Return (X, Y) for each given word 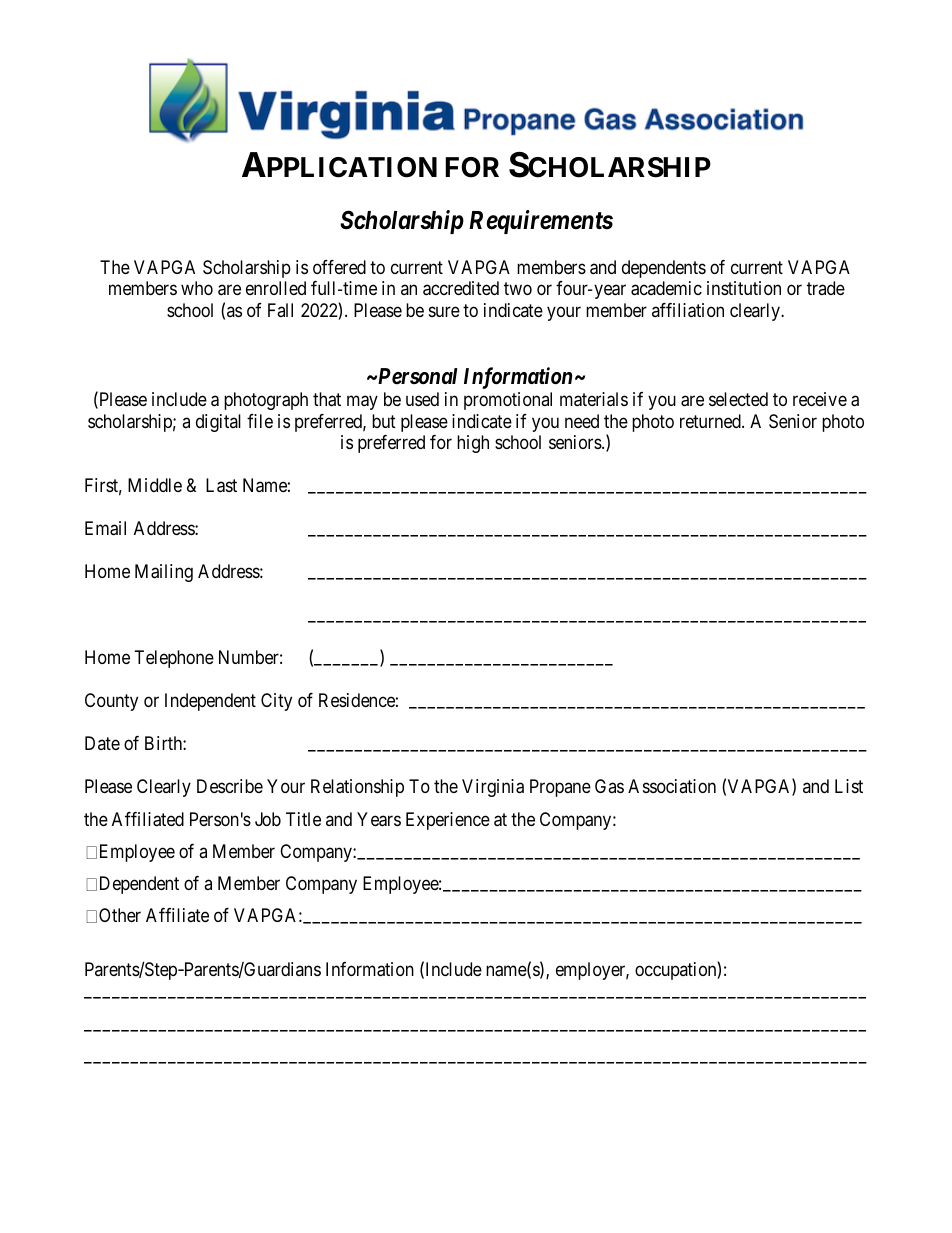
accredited (461, 288)
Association (672, 786)
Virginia (493, 788)
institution (744, 288)
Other (120, 915)
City (276, 702)
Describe (230, 786)
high (473, 444)
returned (711, 421)
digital (218, 423)
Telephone (174, 659)
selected (738, 399)
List (849, 786)
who (197, 288)
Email (105, 528)
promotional (508, 401)
